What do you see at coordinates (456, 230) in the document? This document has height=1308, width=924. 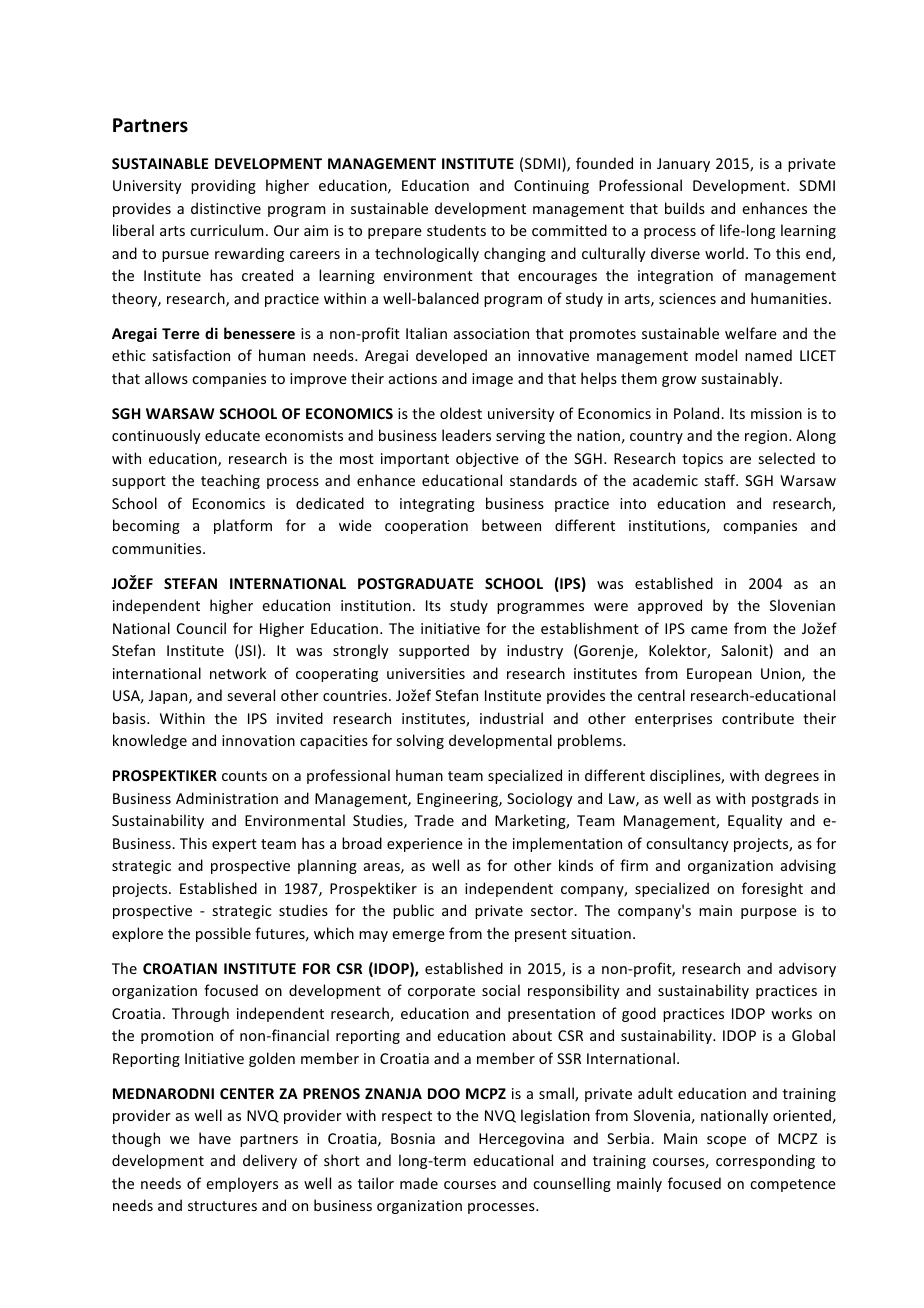 I see `students` at bounding box center [456, 230].
